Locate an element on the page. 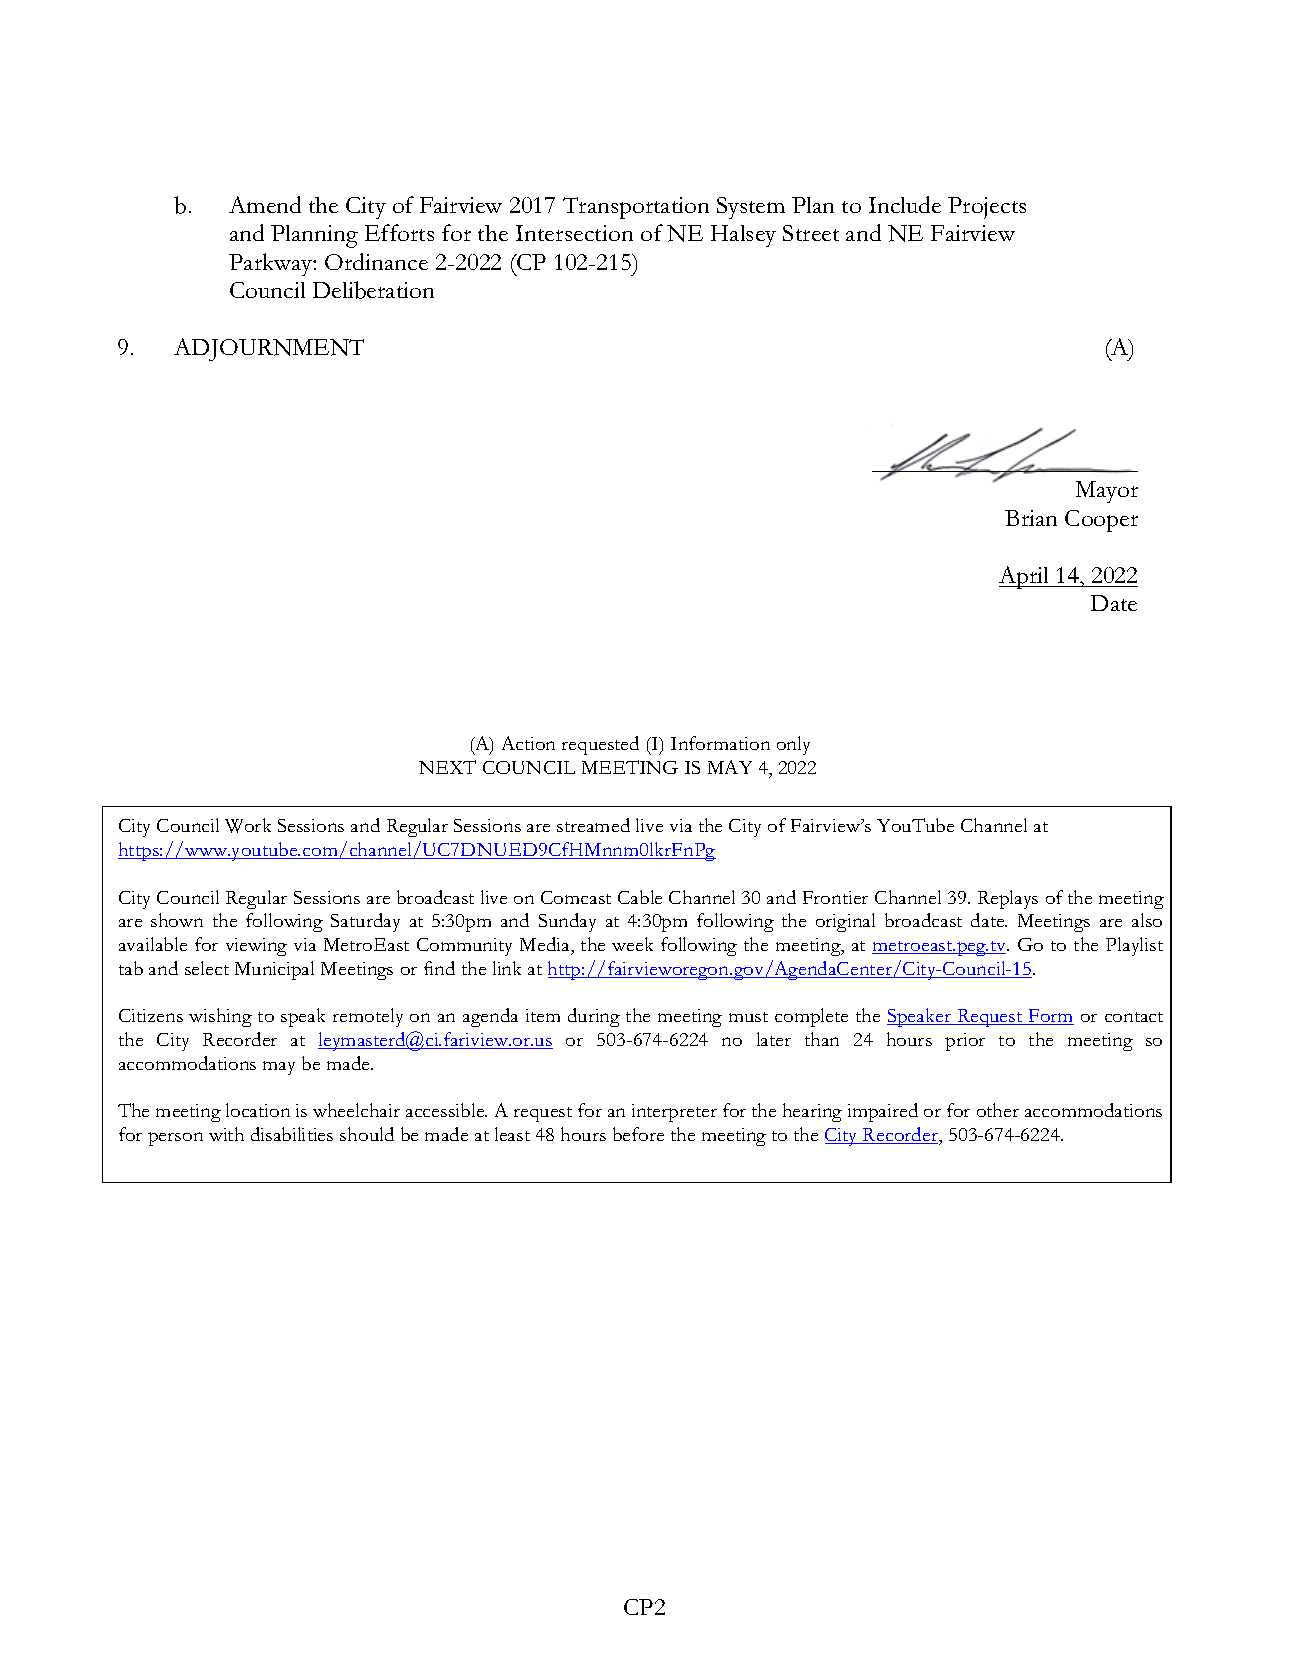  streamed is located at coordinates (593, 825).
